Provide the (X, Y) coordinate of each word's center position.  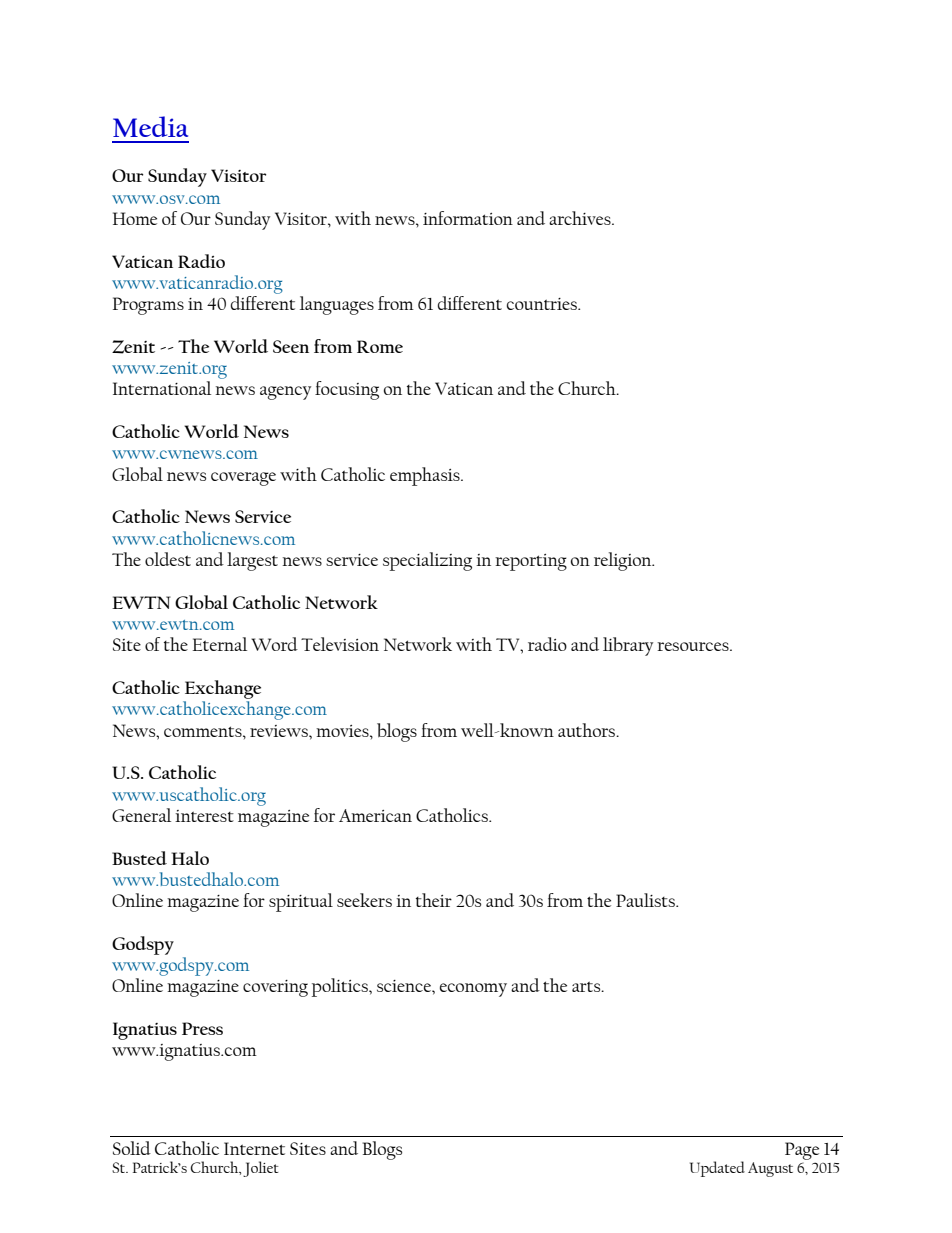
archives (581, 218)
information (468, 218)
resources (694, 646)
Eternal (219, 644)
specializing (427, 561)
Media (150, 126)
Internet (254, 1148)
